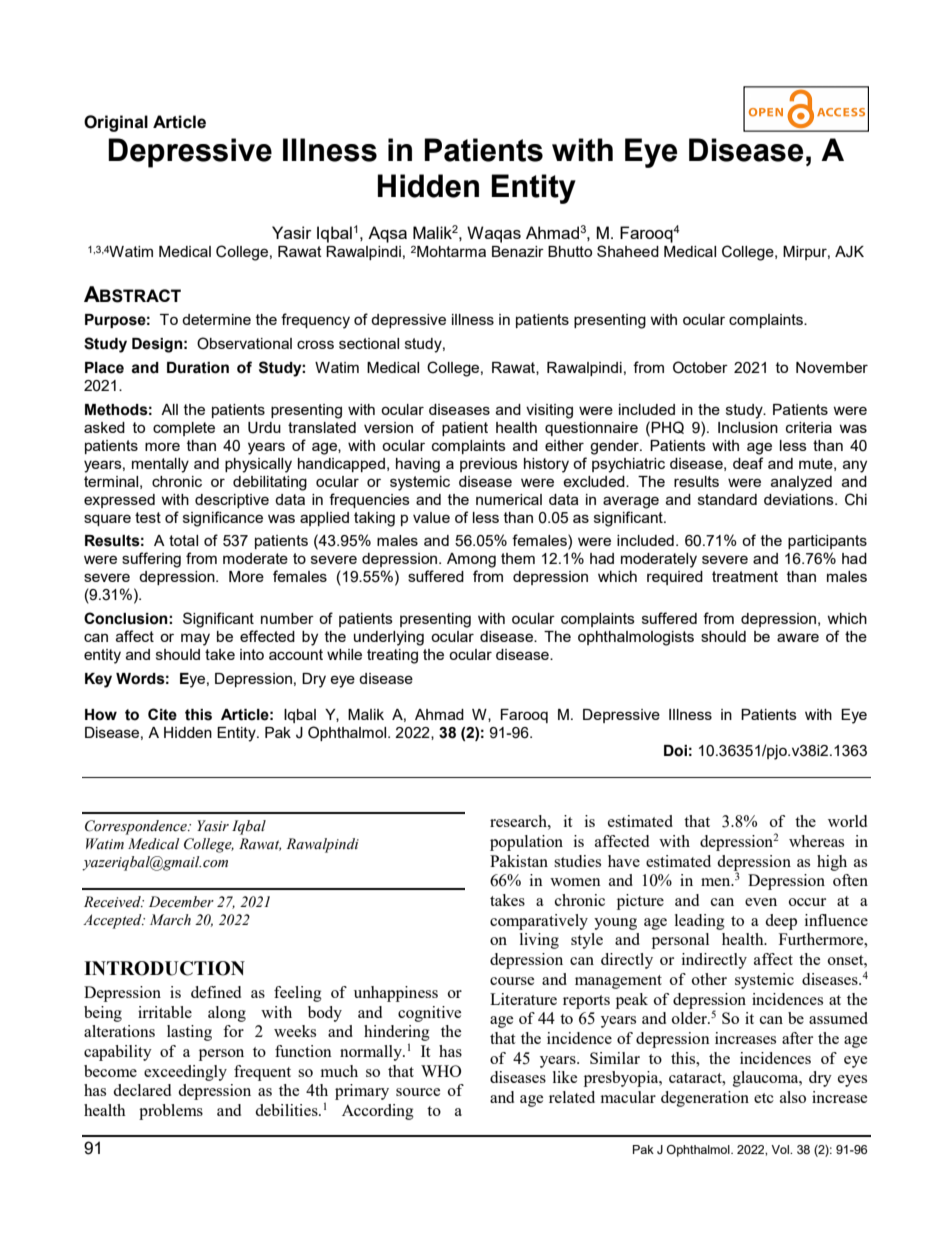 The image size is (952, 1233). Describe the element at coordinates (748, 463) in the screenshot. I see `deaf` at that location.
